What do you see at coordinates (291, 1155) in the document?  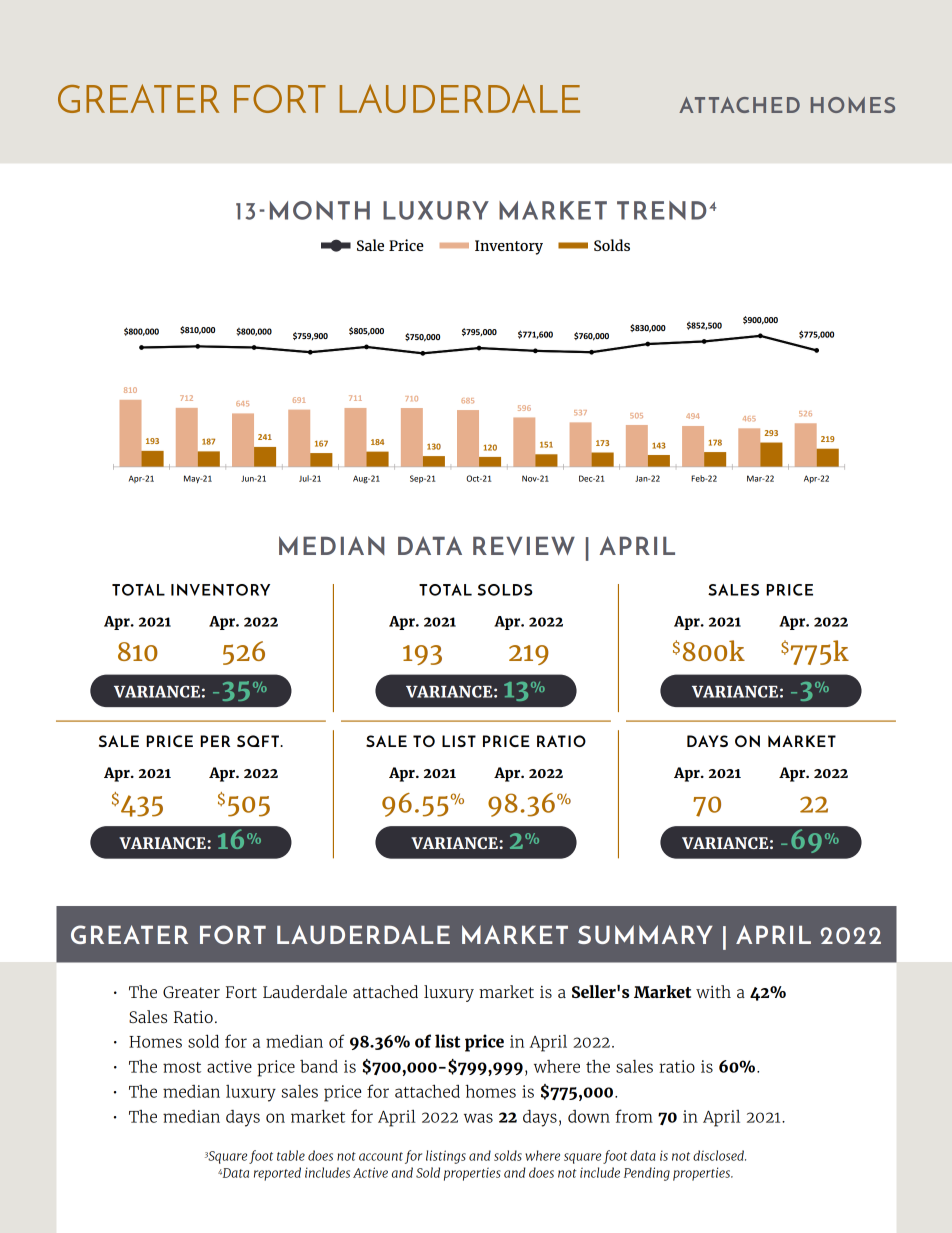 I see `table` at bounding box center [291, 1155].
